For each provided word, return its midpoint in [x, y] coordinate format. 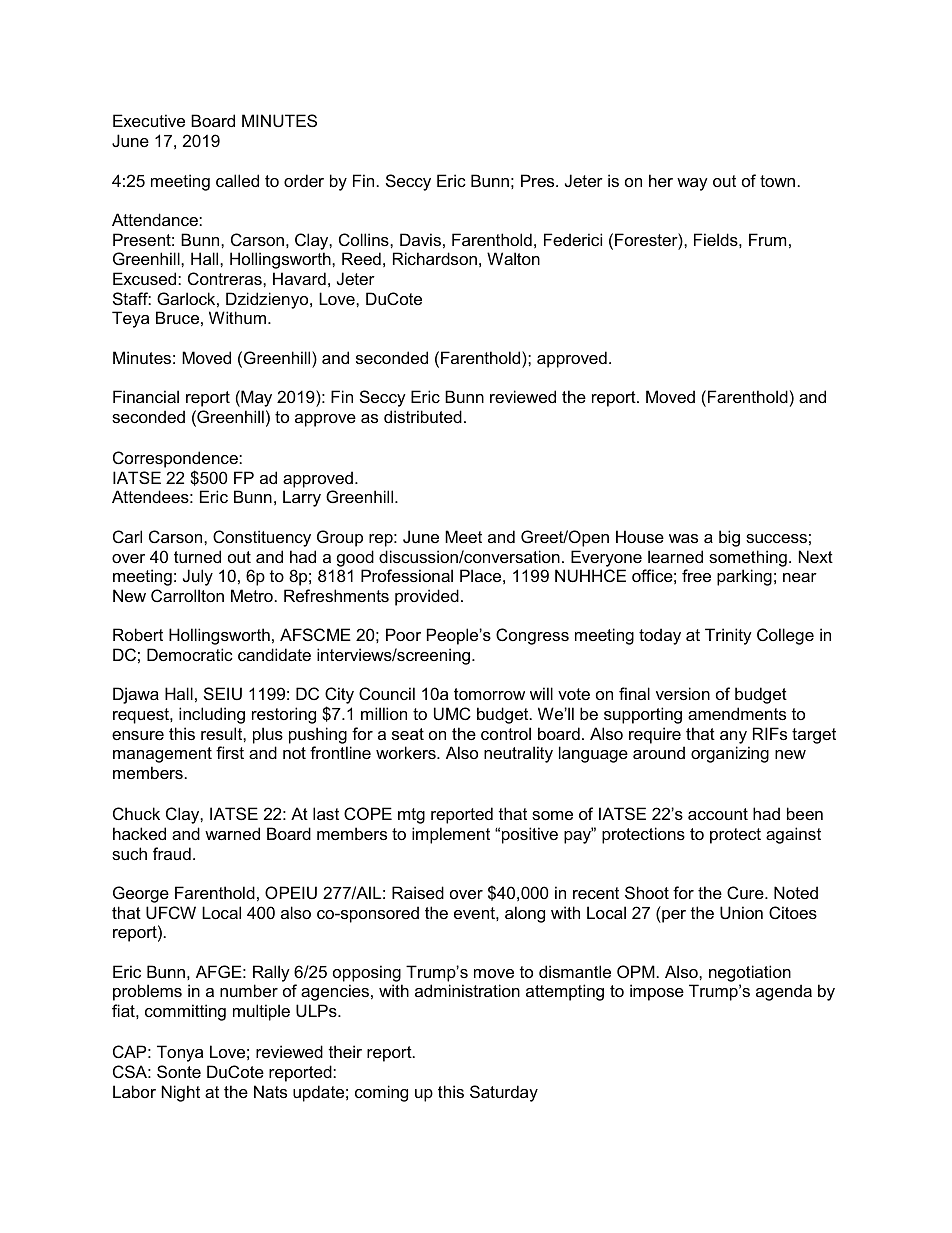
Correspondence [176, 459]
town [777, 181]
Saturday [504, 1093]
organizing [730, 754]
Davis [420, 239]
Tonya [180, 1053]
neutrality [518, 754]
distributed [423, 416]
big [729, 538]
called [237, 180]
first [230, 752]
